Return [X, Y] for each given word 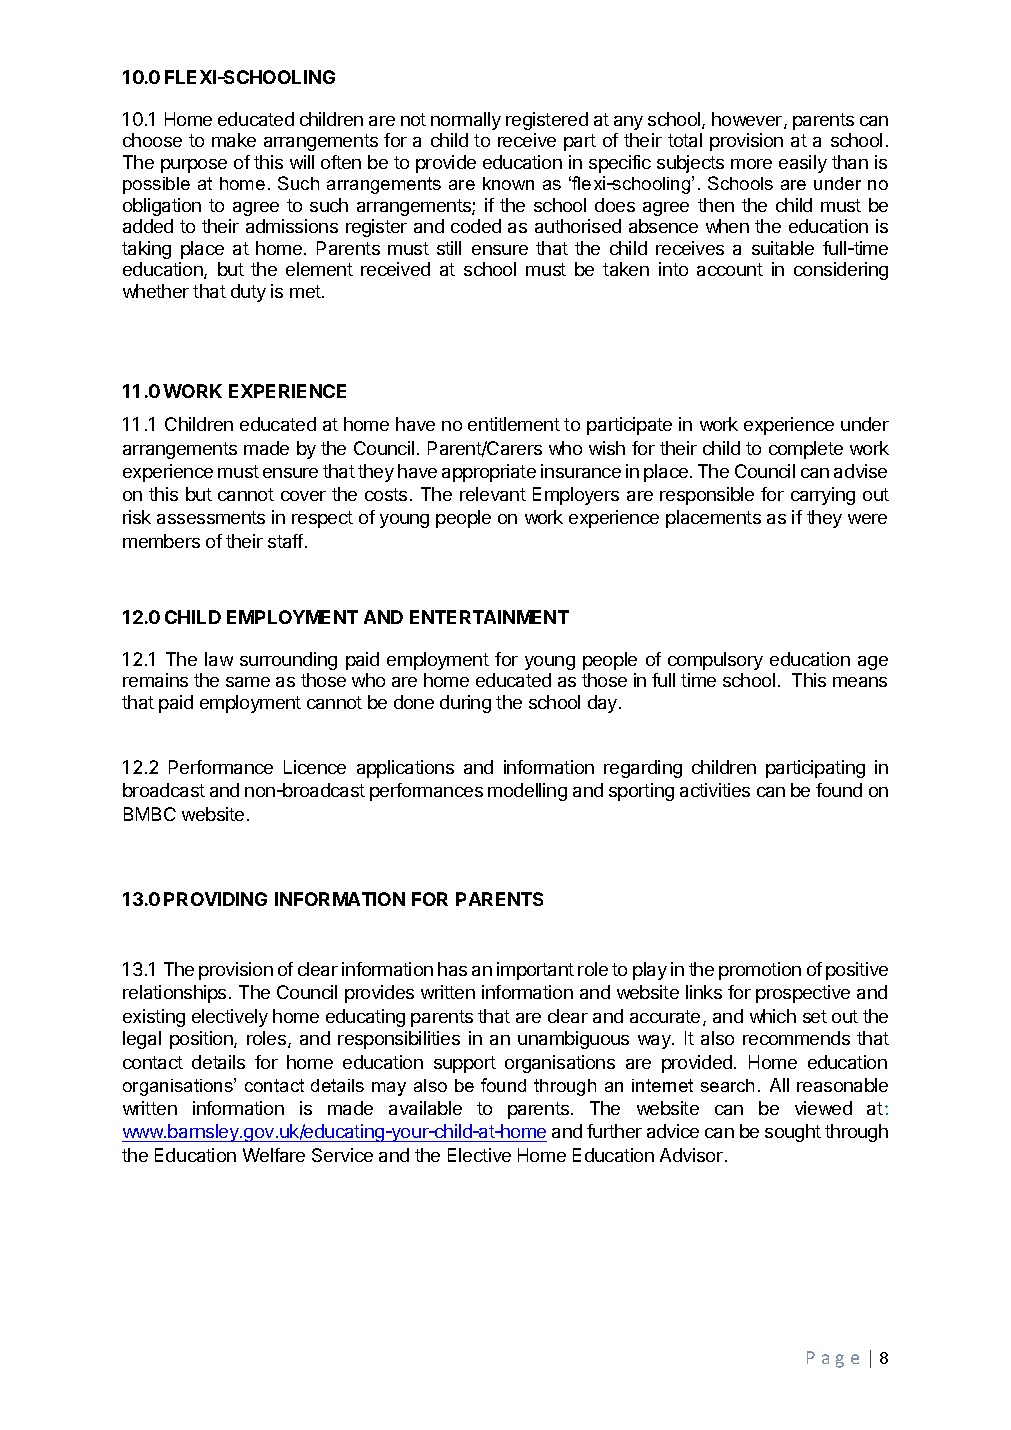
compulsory [715, 661]
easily [803, 164]
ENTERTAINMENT [489, 617]
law [219, 659]
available [425, 1108]
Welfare [274, 1155]
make [234, 140]
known [508, 183]
